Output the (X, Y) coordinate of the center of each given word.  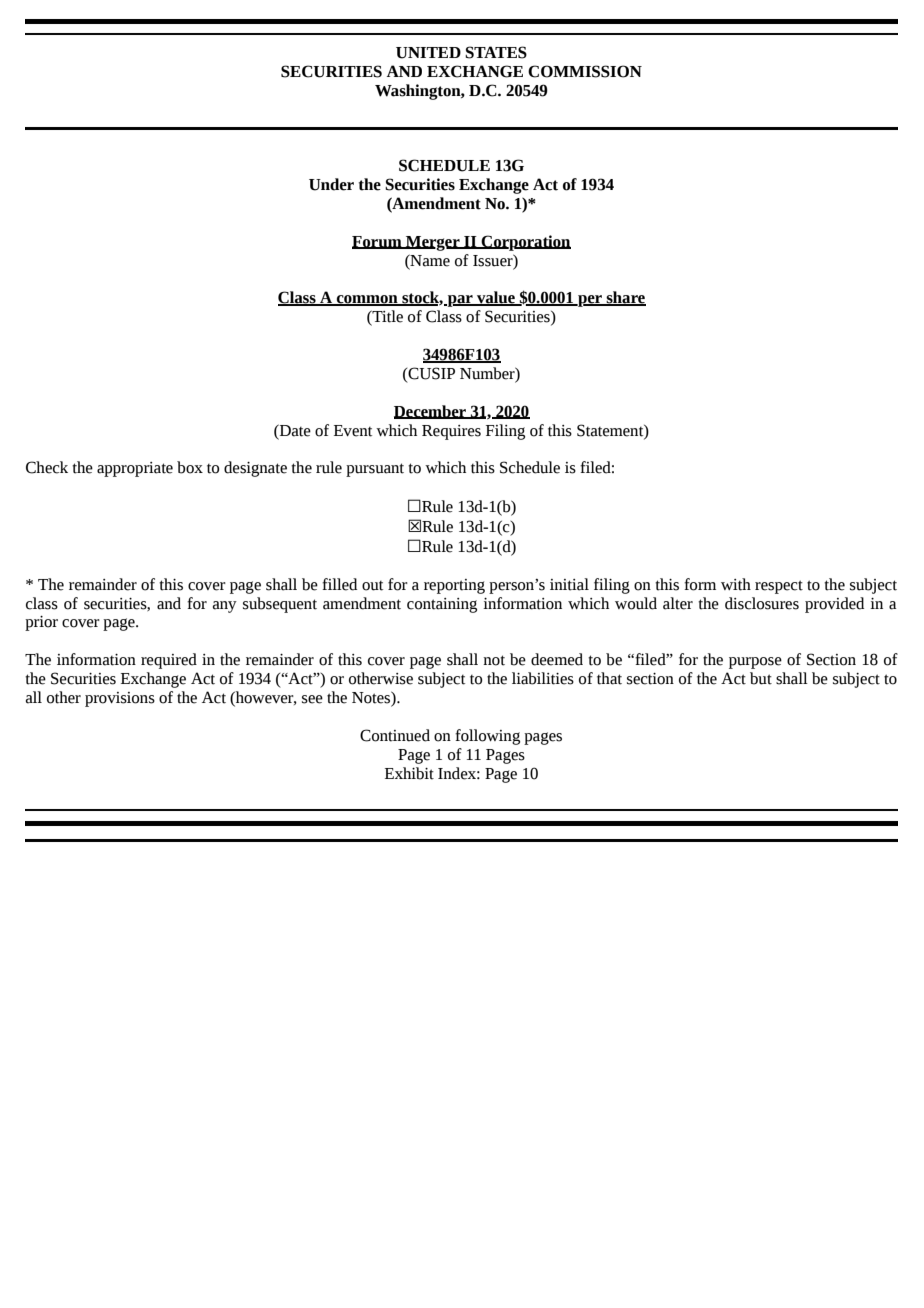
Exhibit (409, 773)
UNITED (428, 53)
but (761, 678)
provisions (120, 699)
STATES (496, 52)
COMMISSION (585, 71)
